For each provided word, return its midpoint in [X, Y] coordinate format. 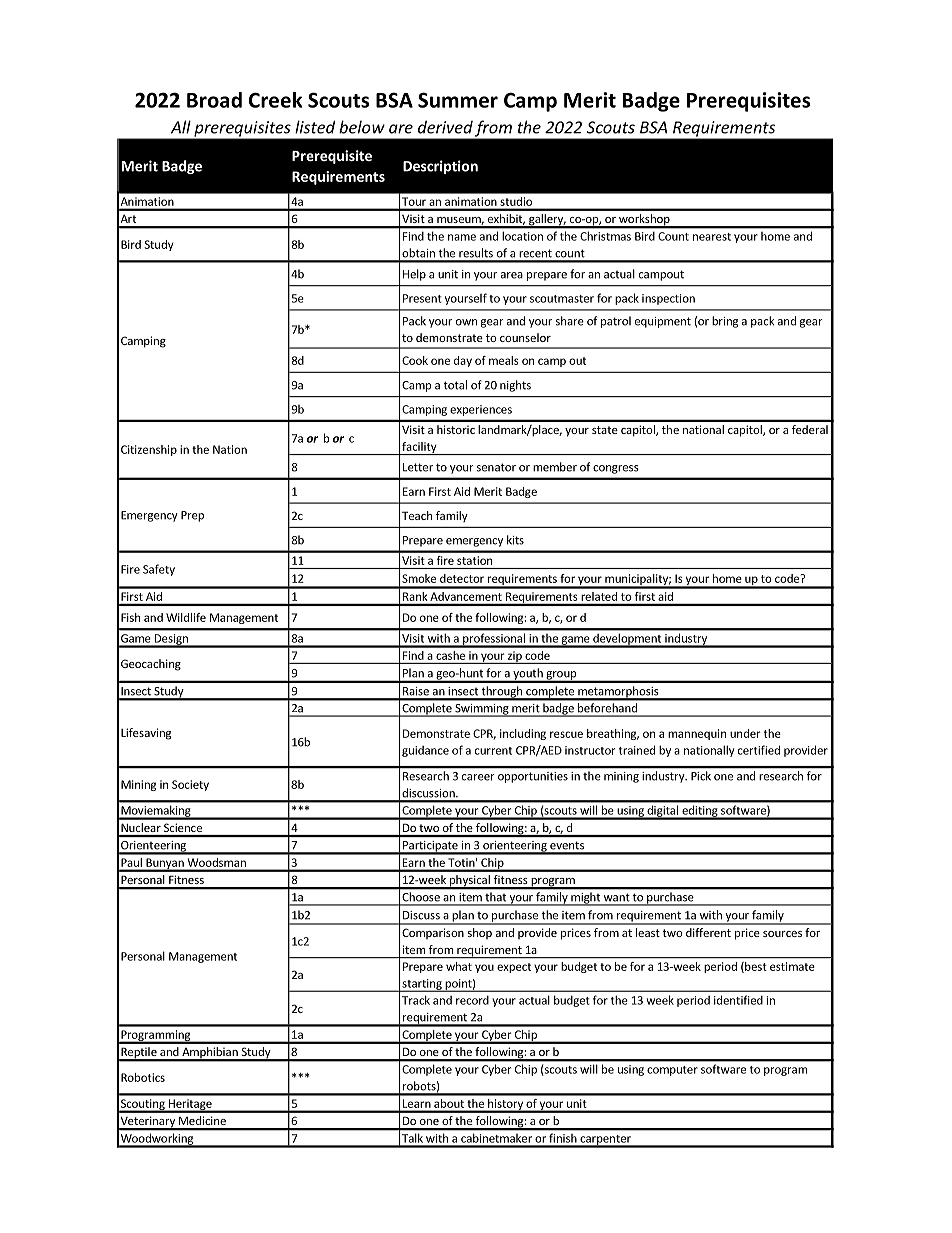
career [478, 777]
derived [445, 127]
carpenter [605, 1141]
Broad [214, 100]
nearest [712, 237]
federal [810, 429]
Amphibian [210, 1054]
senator [496, 467]
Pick [701, 776]
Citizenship [149, 450]
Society [190, 785]
